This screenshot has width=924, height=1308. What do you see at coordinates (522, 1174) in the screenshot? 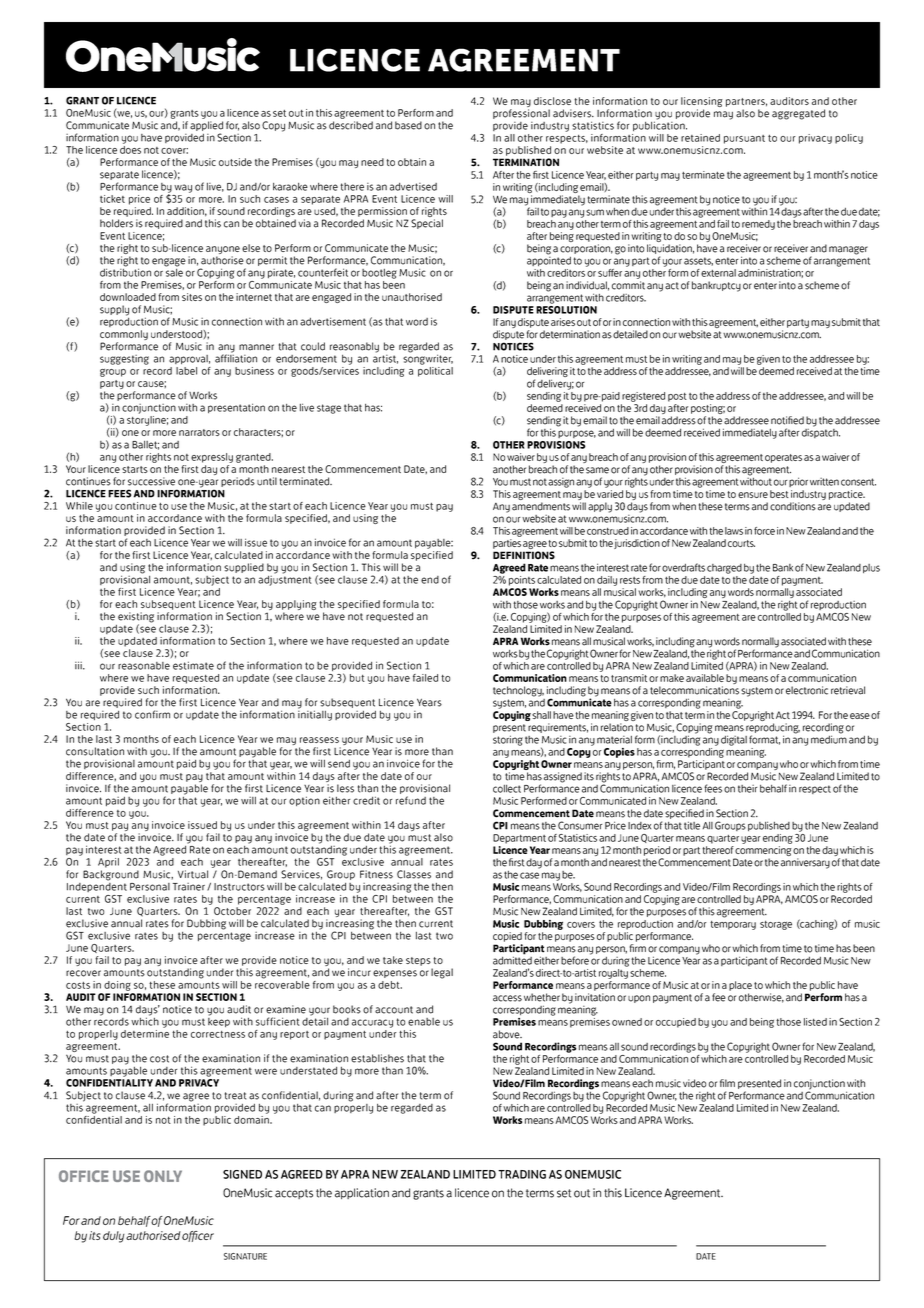
I see `TRADING` at bounding box center [522, 1174].
